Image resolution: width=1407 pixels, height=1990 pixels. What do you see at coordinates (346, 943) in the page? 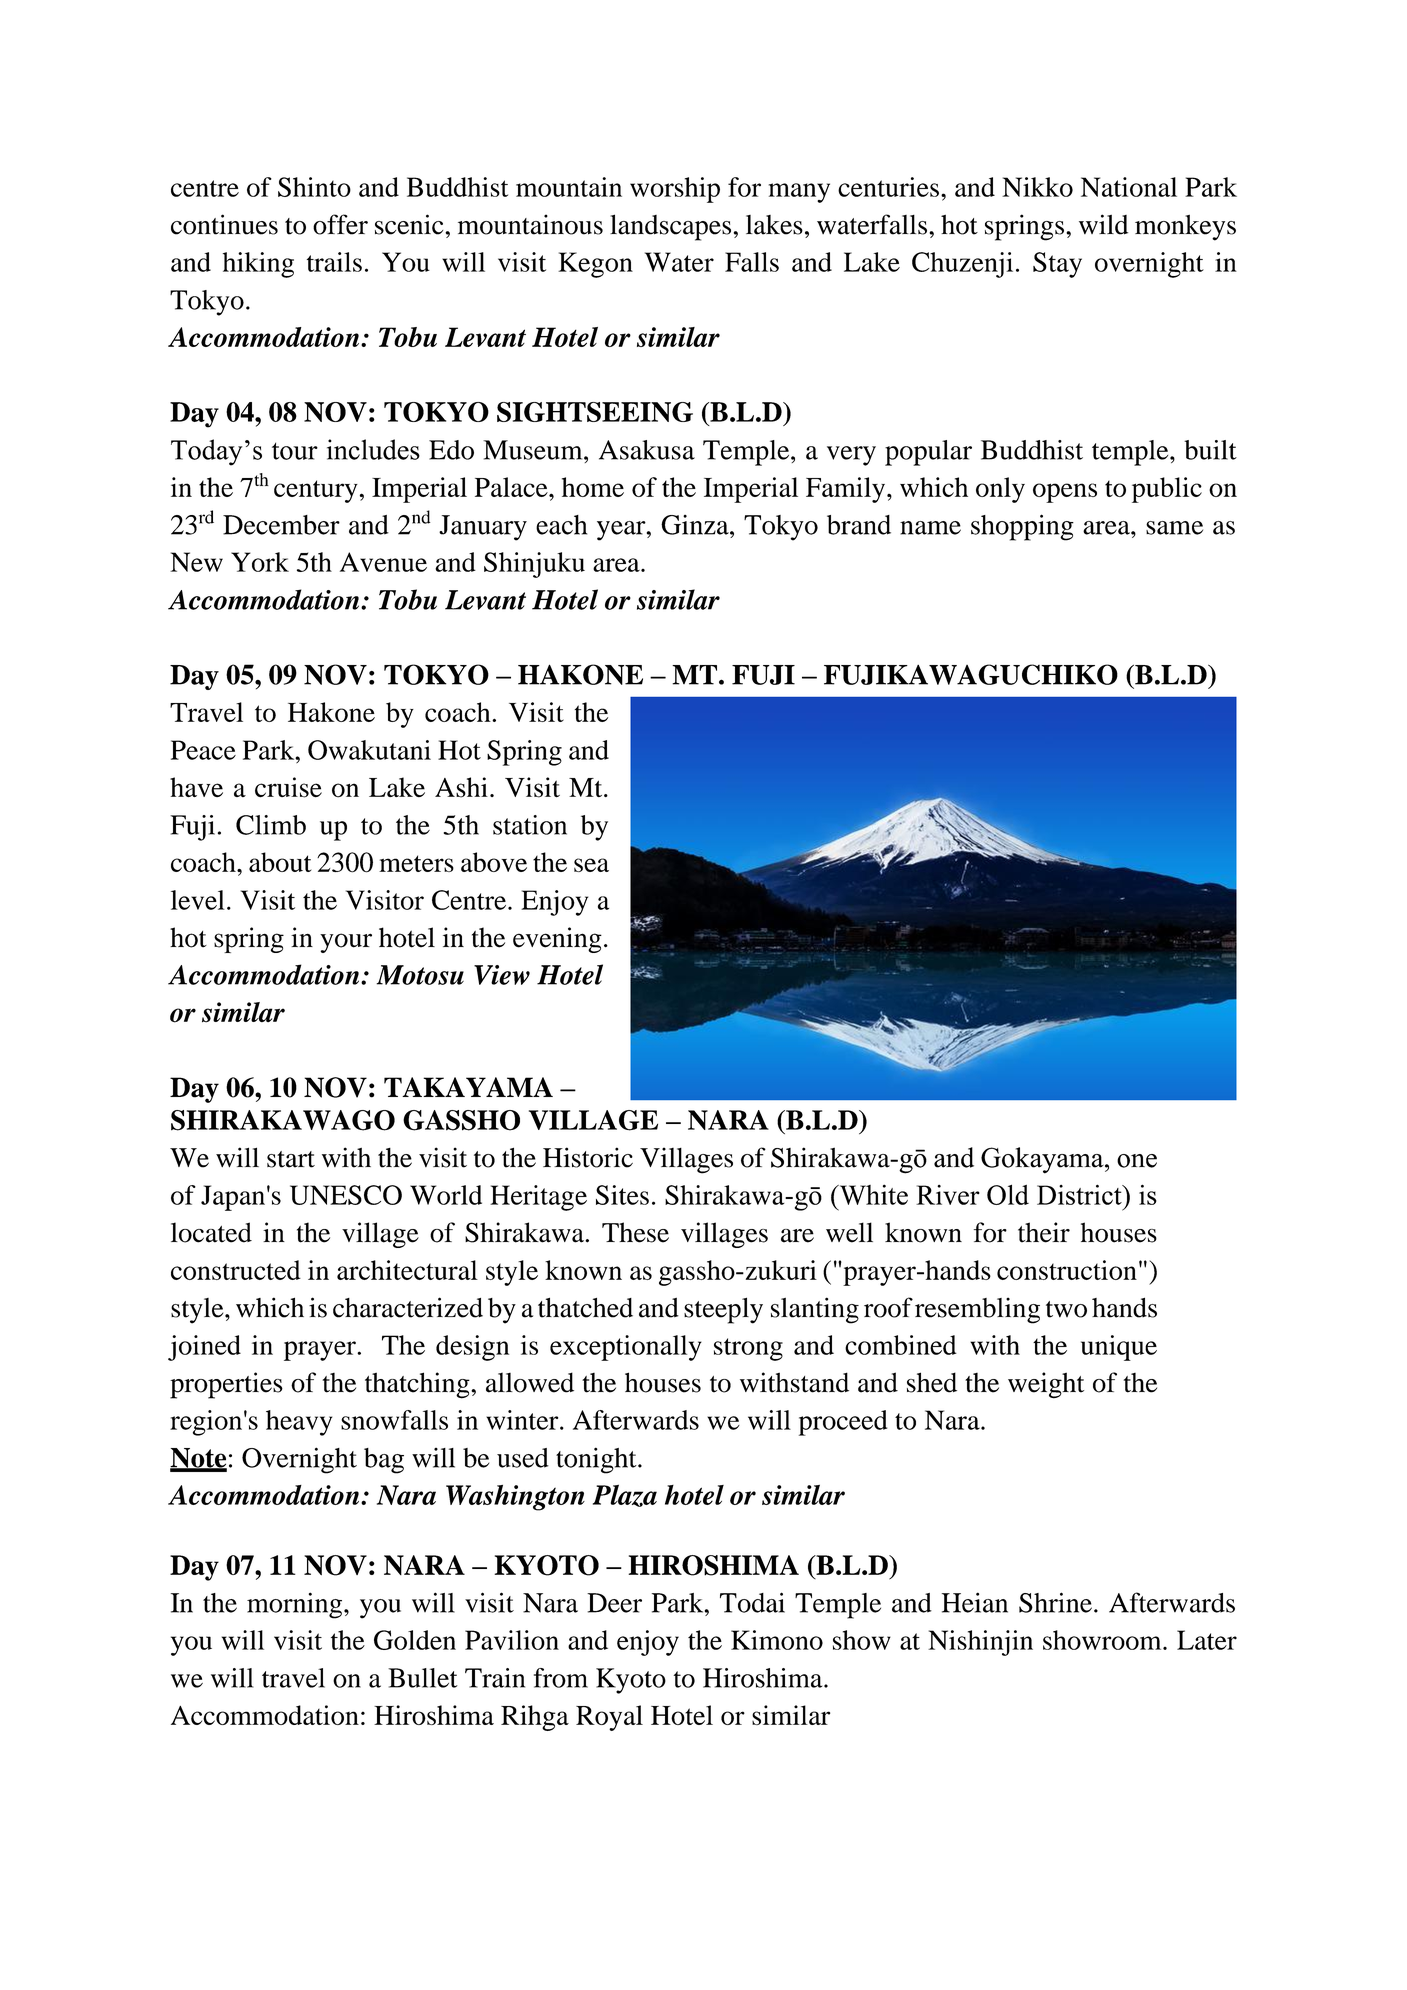
I see `your` at bounding box center [346, 943].
